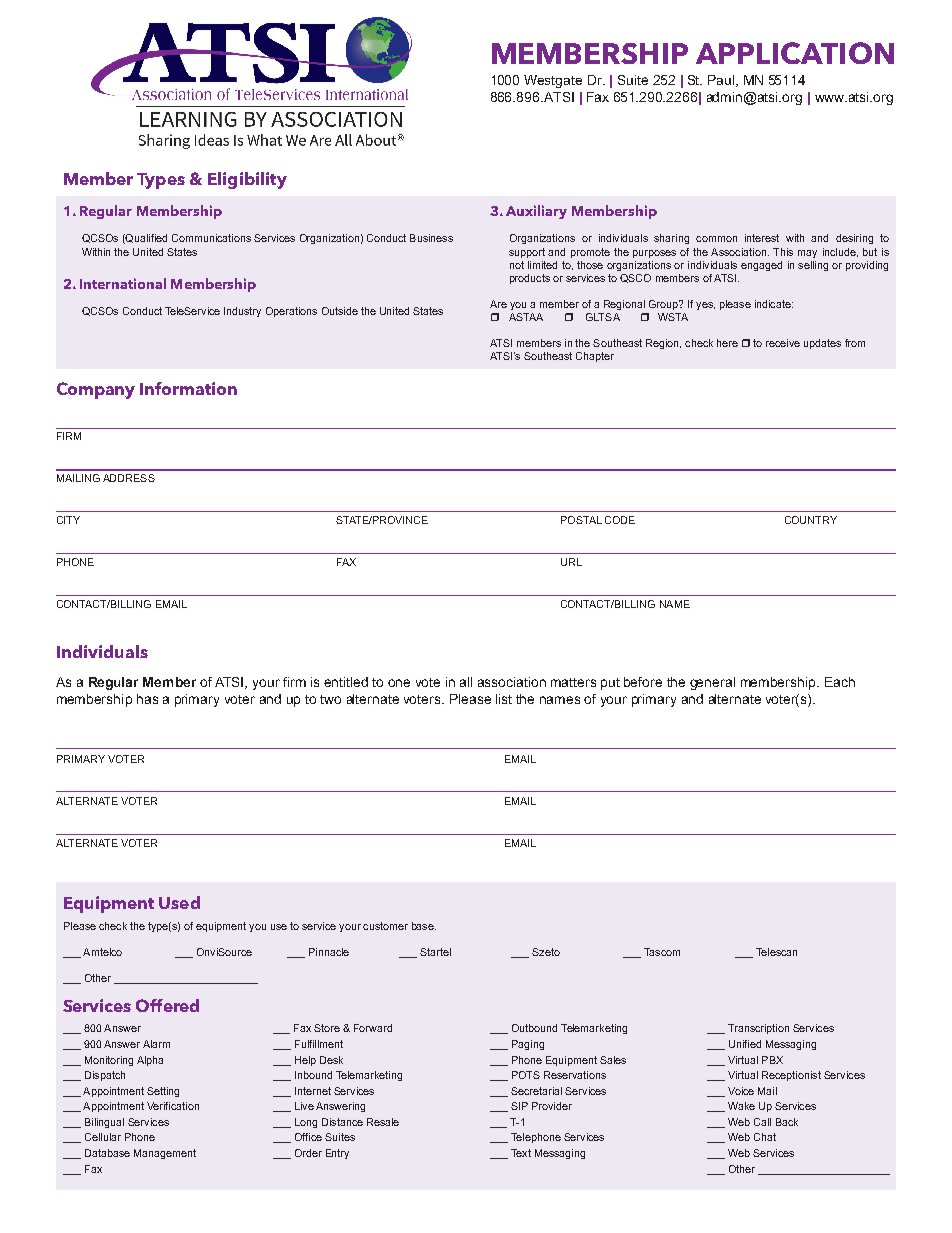 The width and height of the page is (952, 1233). Describe the element at coordinates (722, 81) in the page. I see `Paul` at that location.
